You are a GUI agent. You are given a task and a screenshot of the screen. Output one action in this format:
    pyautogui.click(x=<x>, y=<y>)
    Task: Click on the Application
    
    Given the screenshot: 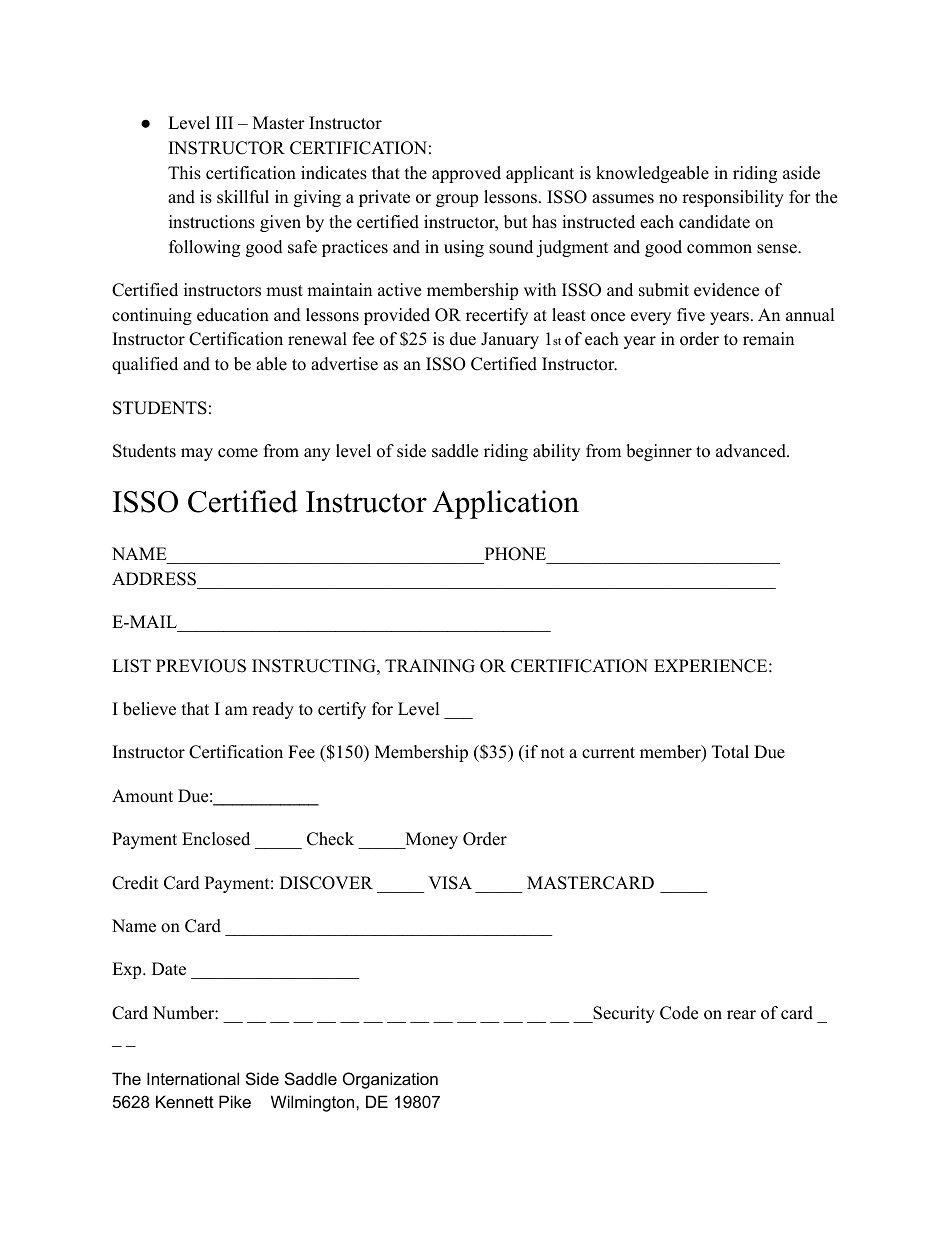 What is the action you would take?
    pyautogui.click(x=505, y=504)
